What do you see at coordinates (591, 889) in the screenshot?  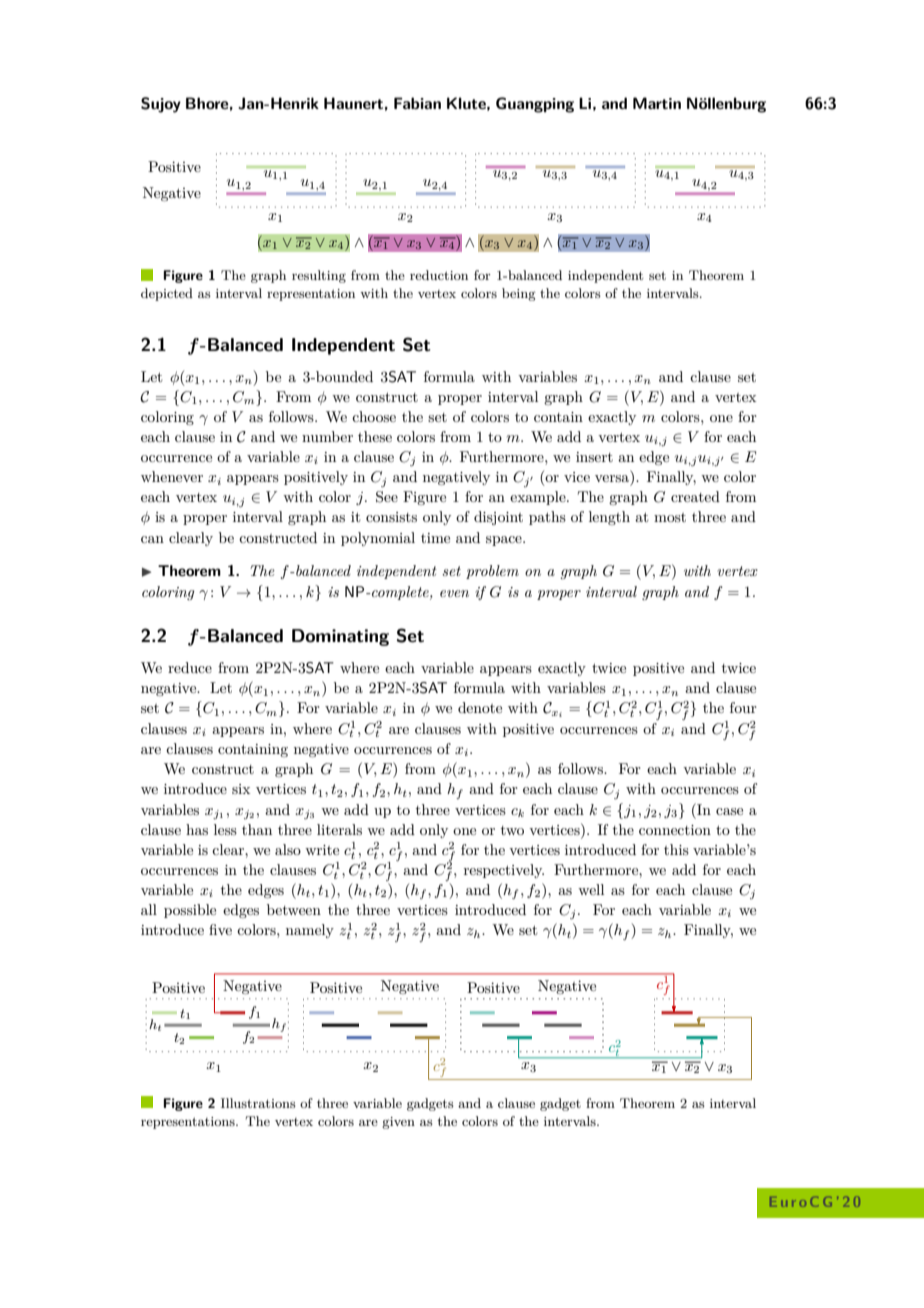 I see `well` at bounding box center [591, 889].
